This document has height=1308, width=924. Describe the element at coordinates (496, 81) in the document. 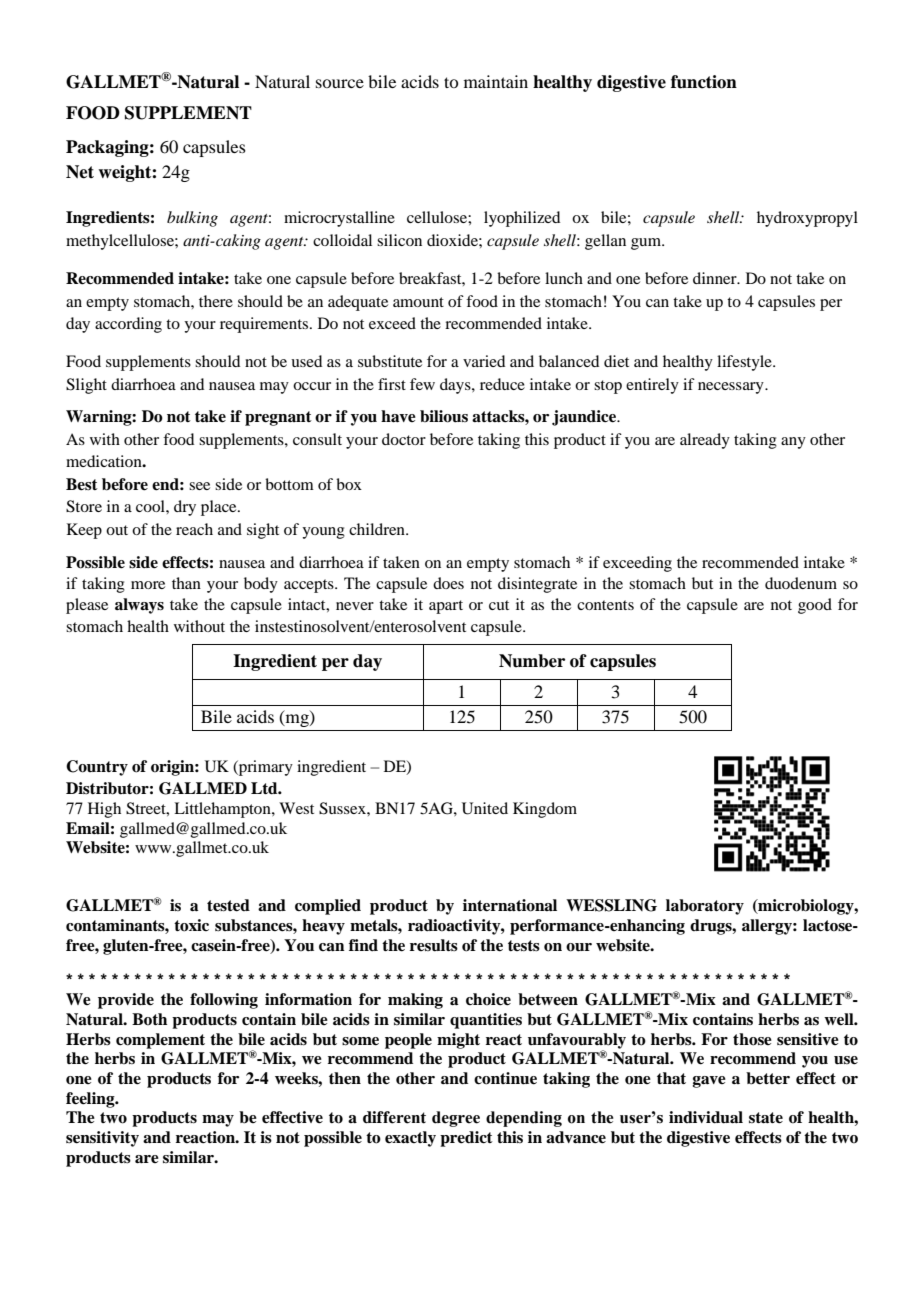

I see `maintain` at that location.
